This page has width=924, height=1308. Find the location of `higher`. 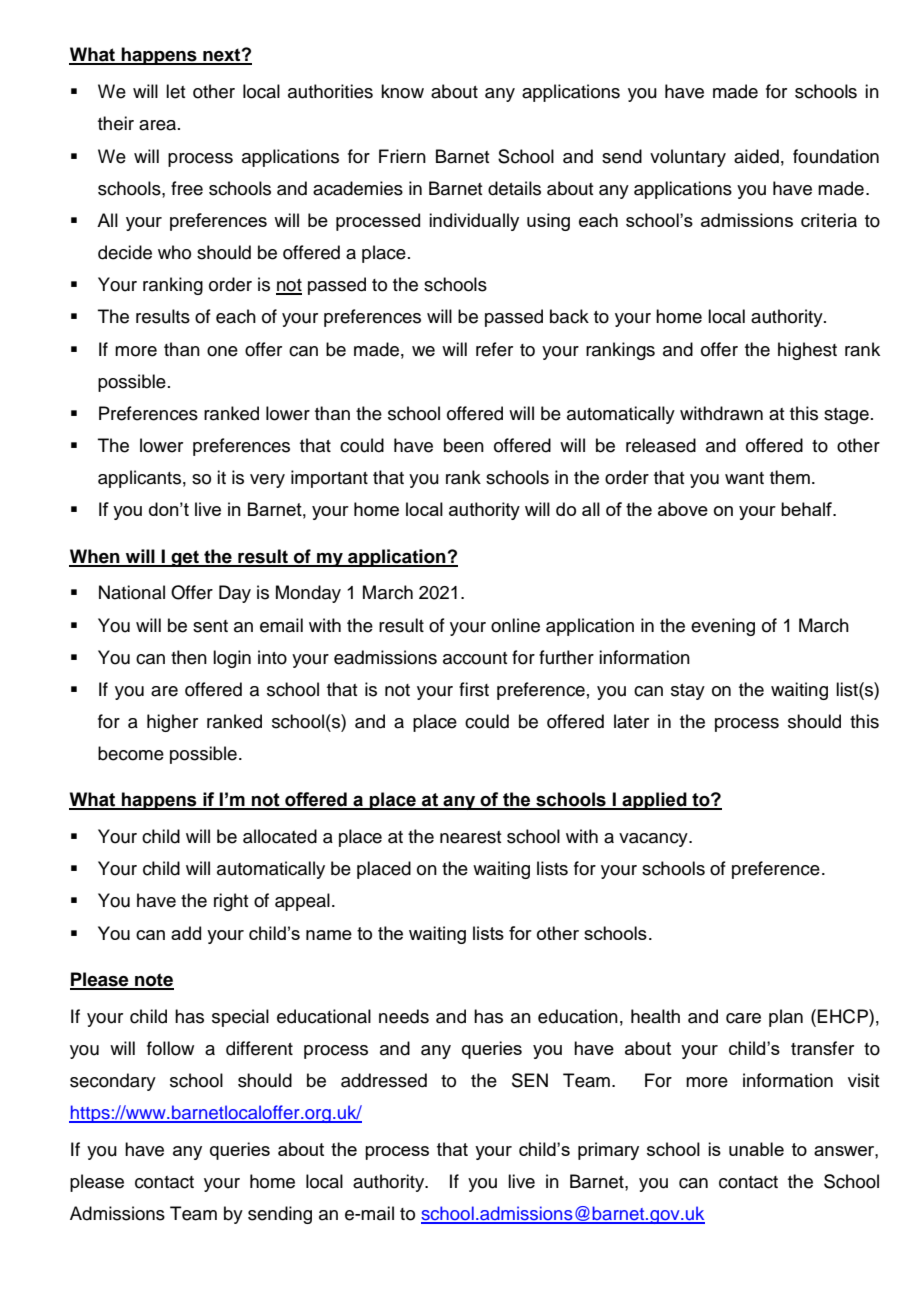

higher is located at coordinates (172, 723).
